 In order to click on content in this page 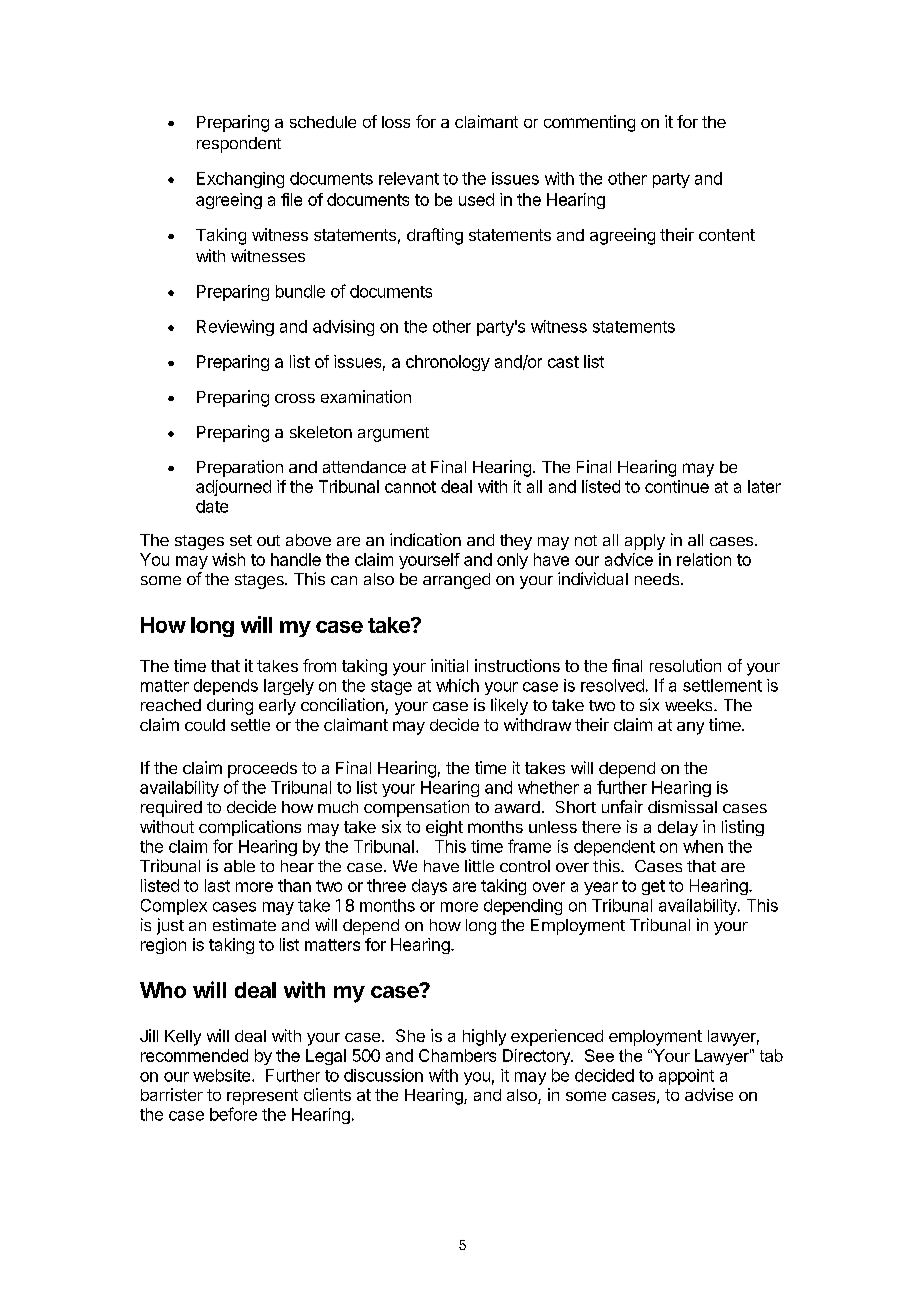, I will do `click(727, 235)`.
